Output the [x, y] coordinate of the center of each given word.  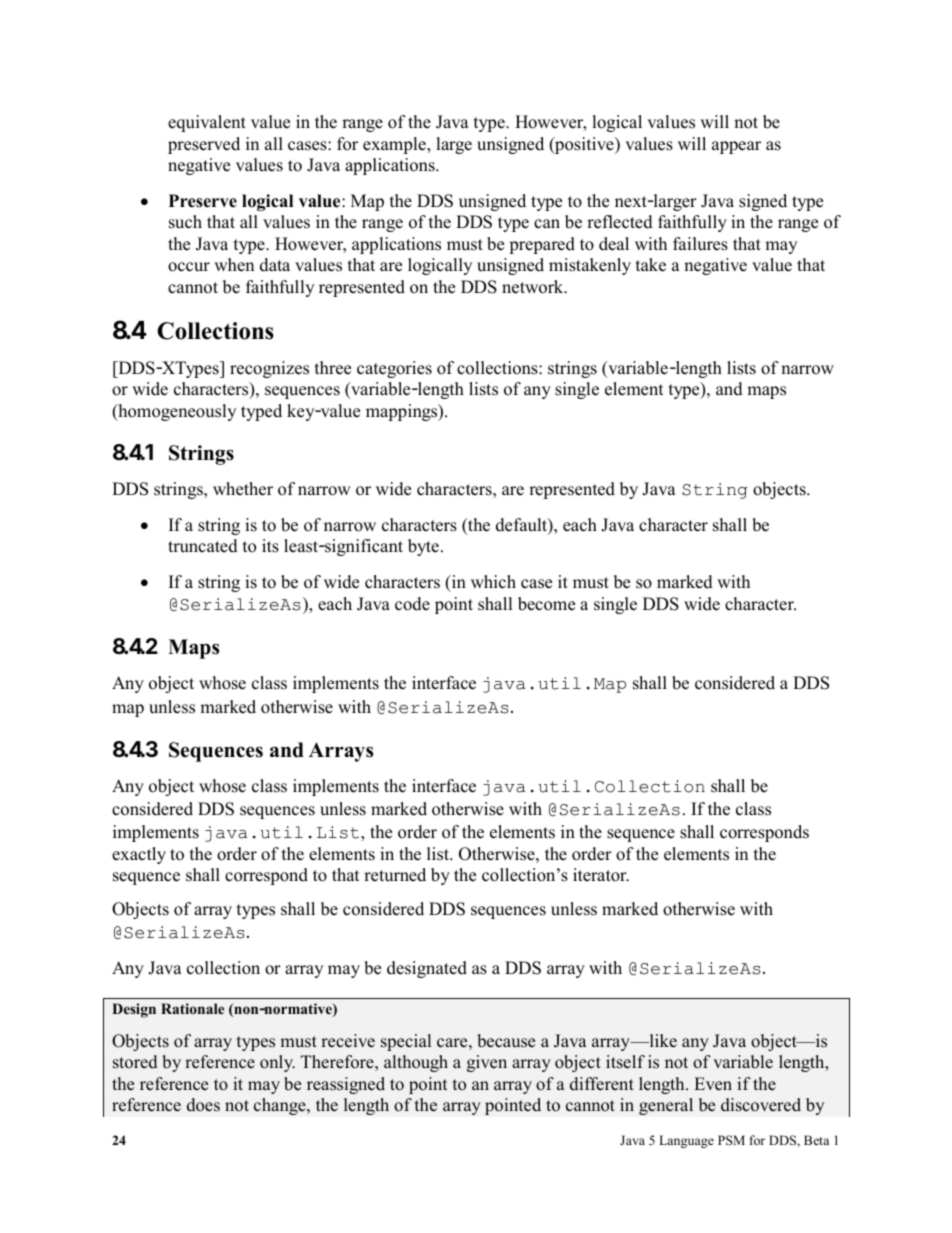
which [493, 582]
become [546, 604]
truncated [203, 546]
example [395, 145]
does [203, 1105]
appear [736, 147]
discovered [761, 1105]
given [487, 1063]
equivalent [207, 123]
